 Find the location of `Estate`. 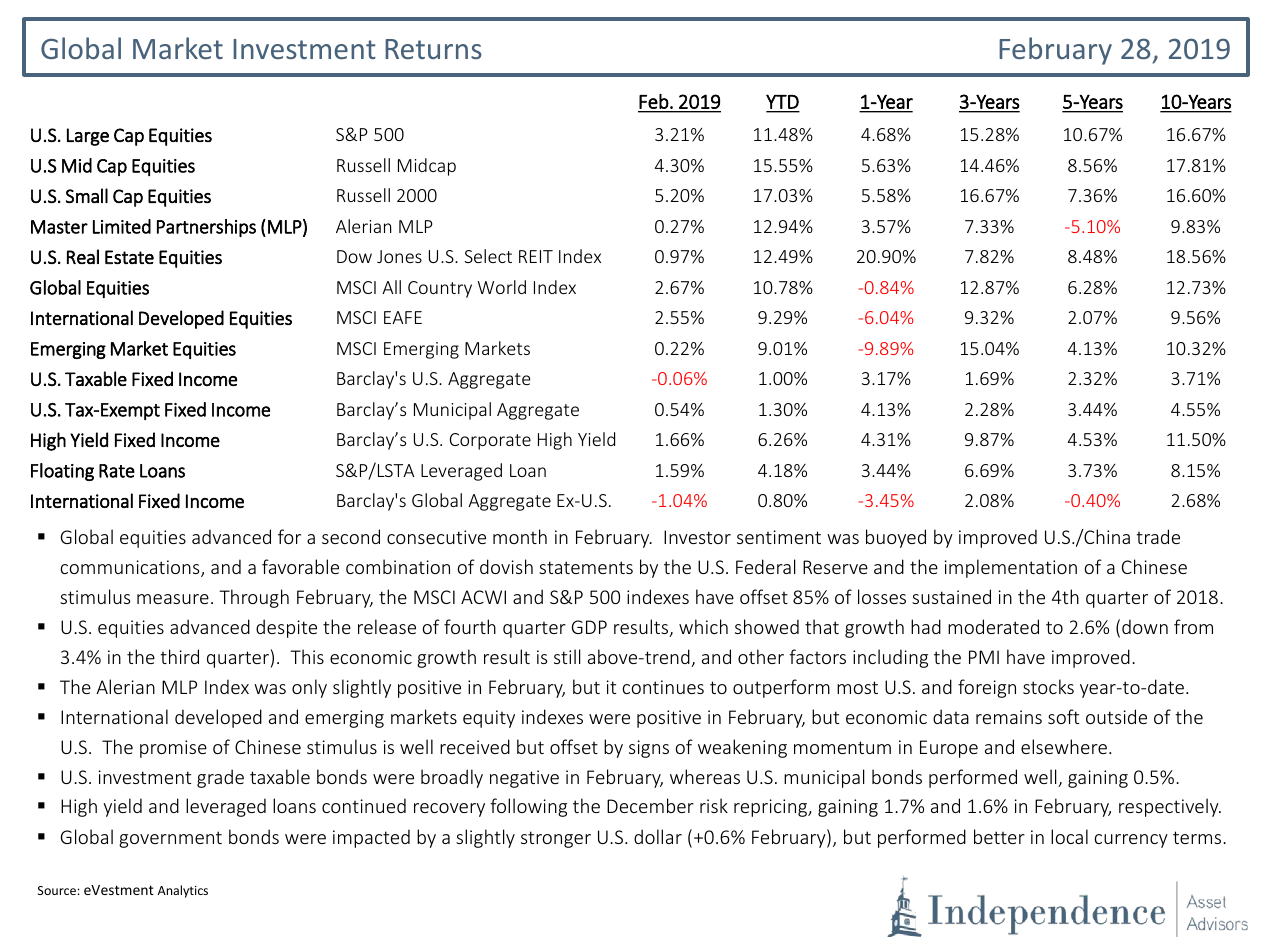

Estate is located at coordinates (129, 257).
